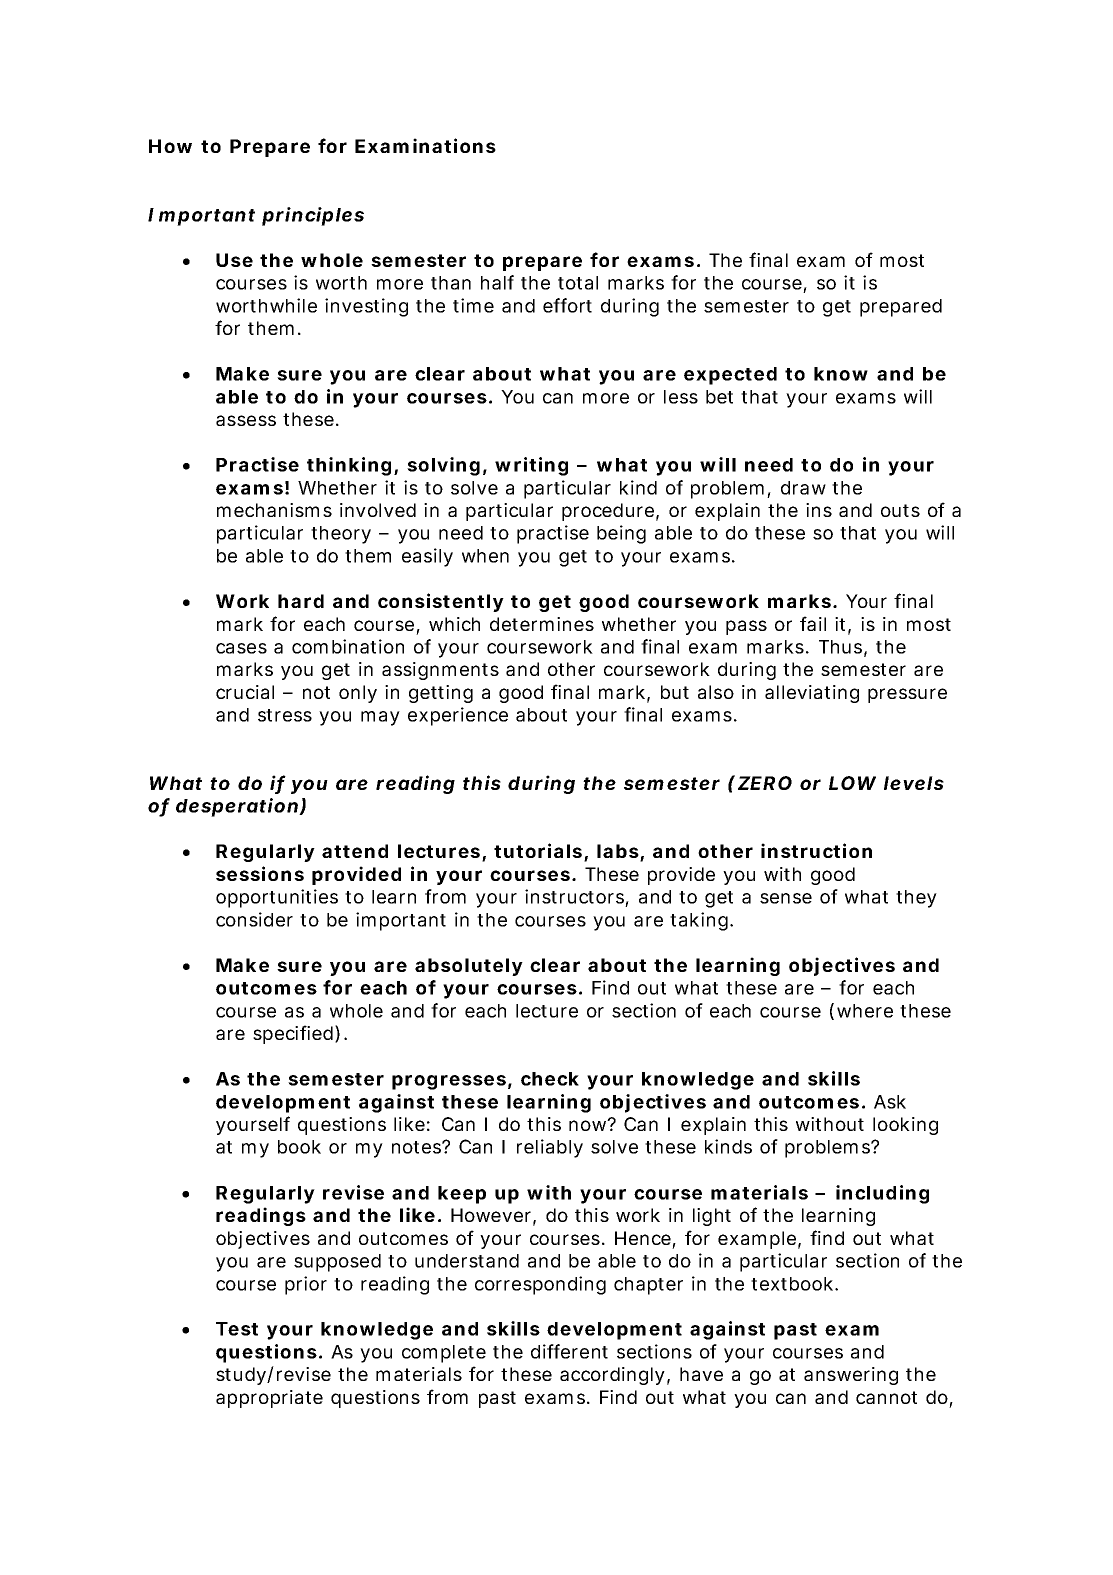 The height and width of the screenshot is (1575, 1113). Describe the element at coordinates (578, 283) in the screenshot. I see `total` at that location.
